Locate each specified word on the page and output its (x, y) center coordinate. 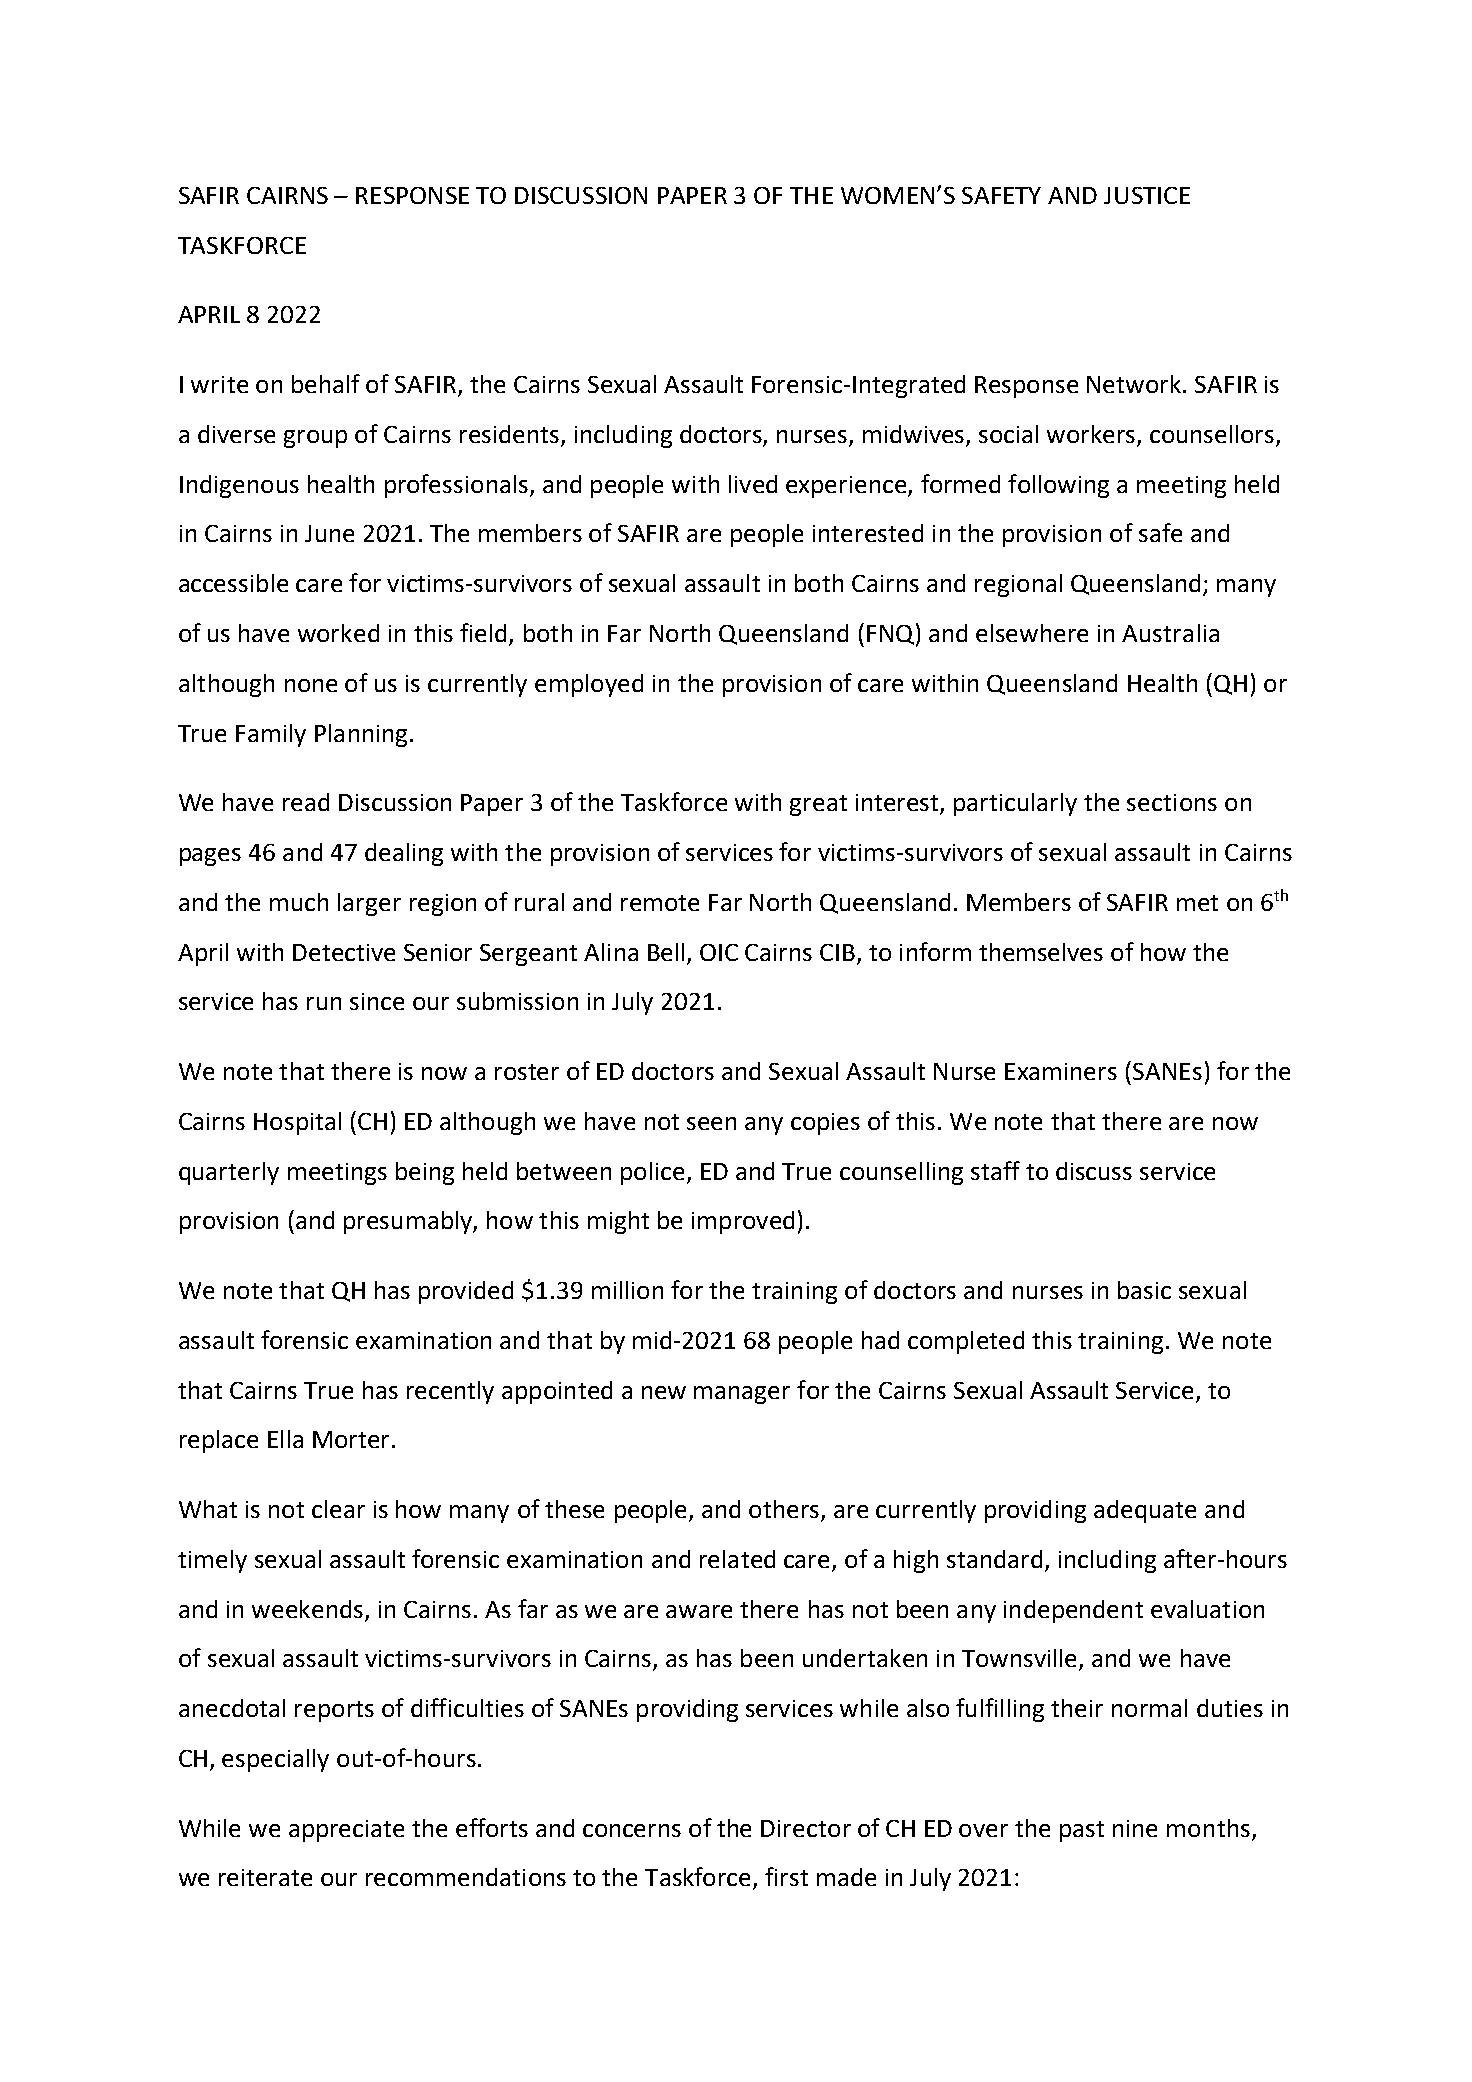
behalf (326, 383)
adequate (1145, 1511)
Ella (285, 1439)
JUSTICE (1147, 195)
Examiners (1061, 1071)
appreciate (346, 1831)
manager (742, 1395)
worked (338, 633)
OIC (719, 952)
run (324, 1003)
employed (589, 685)
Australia (1170, 633)
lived (753, 484)
